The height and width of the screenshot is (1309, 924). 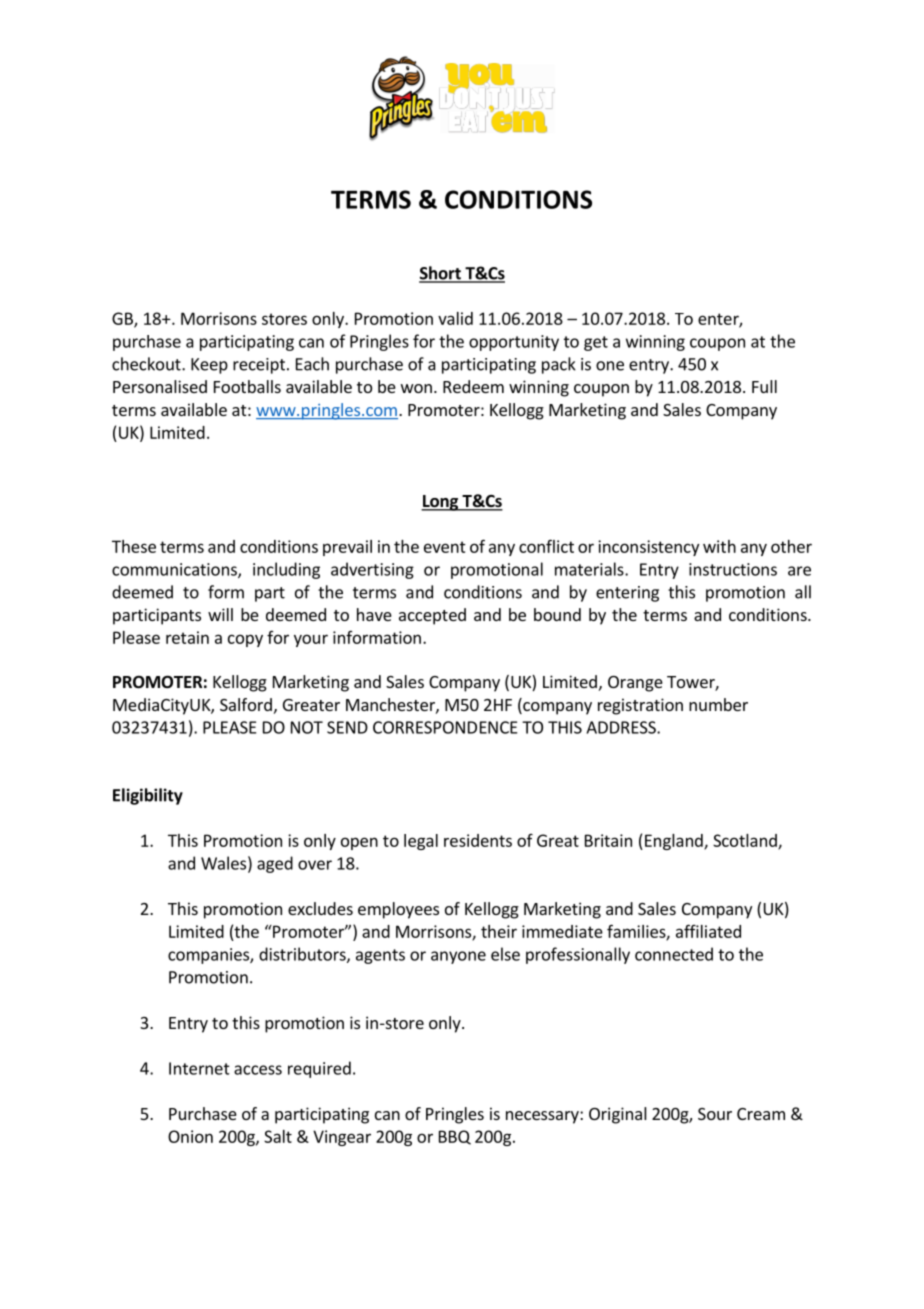 What do you see at coordinates (455, 1137) in the screenshot?
I see `BBQ` at bounding box center [455, 1137].
